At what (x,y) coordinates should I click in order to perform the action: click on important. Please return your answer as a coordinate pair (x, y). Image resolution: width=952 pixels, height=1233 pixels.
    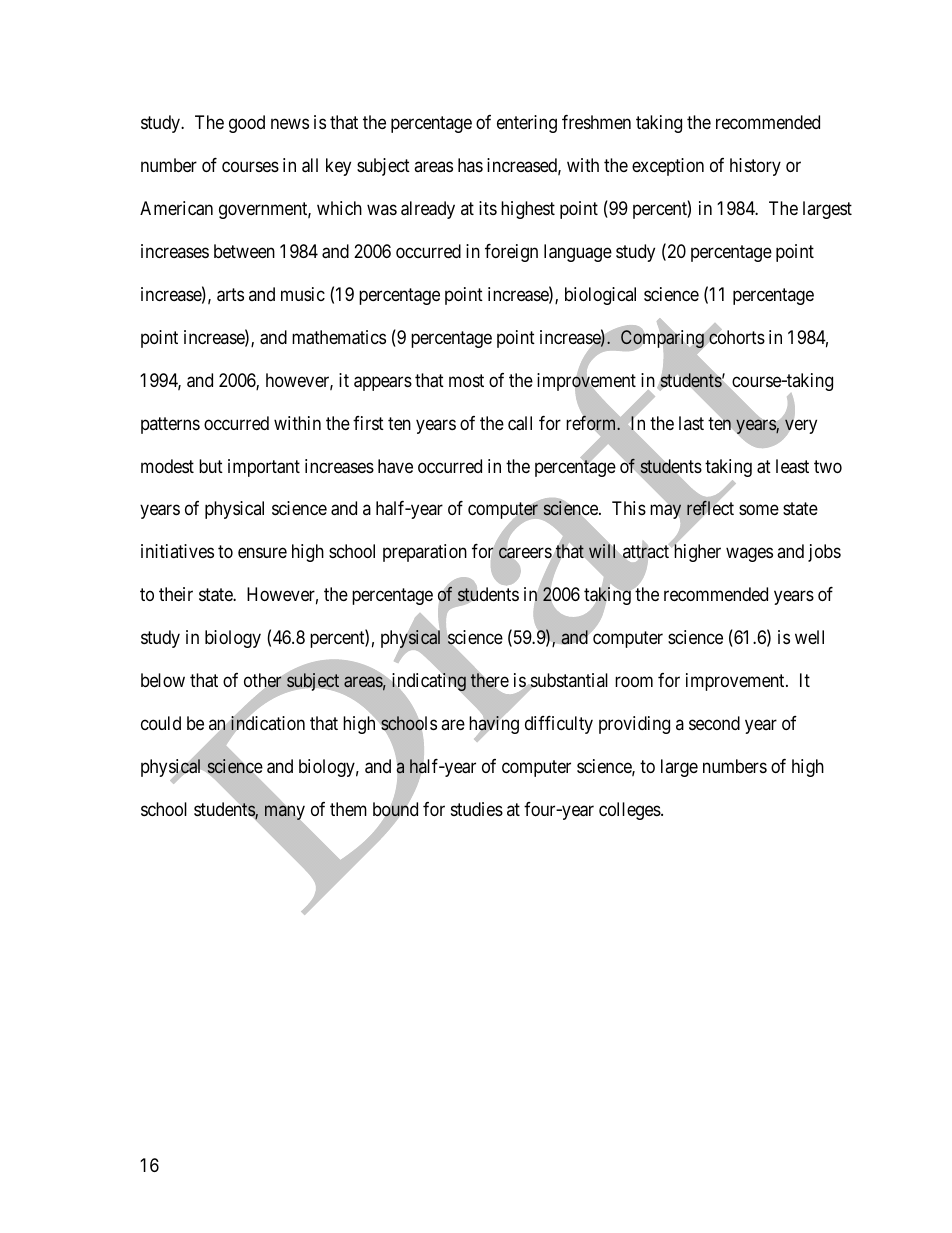
    Looking at the image, I should click on (264, 468).
